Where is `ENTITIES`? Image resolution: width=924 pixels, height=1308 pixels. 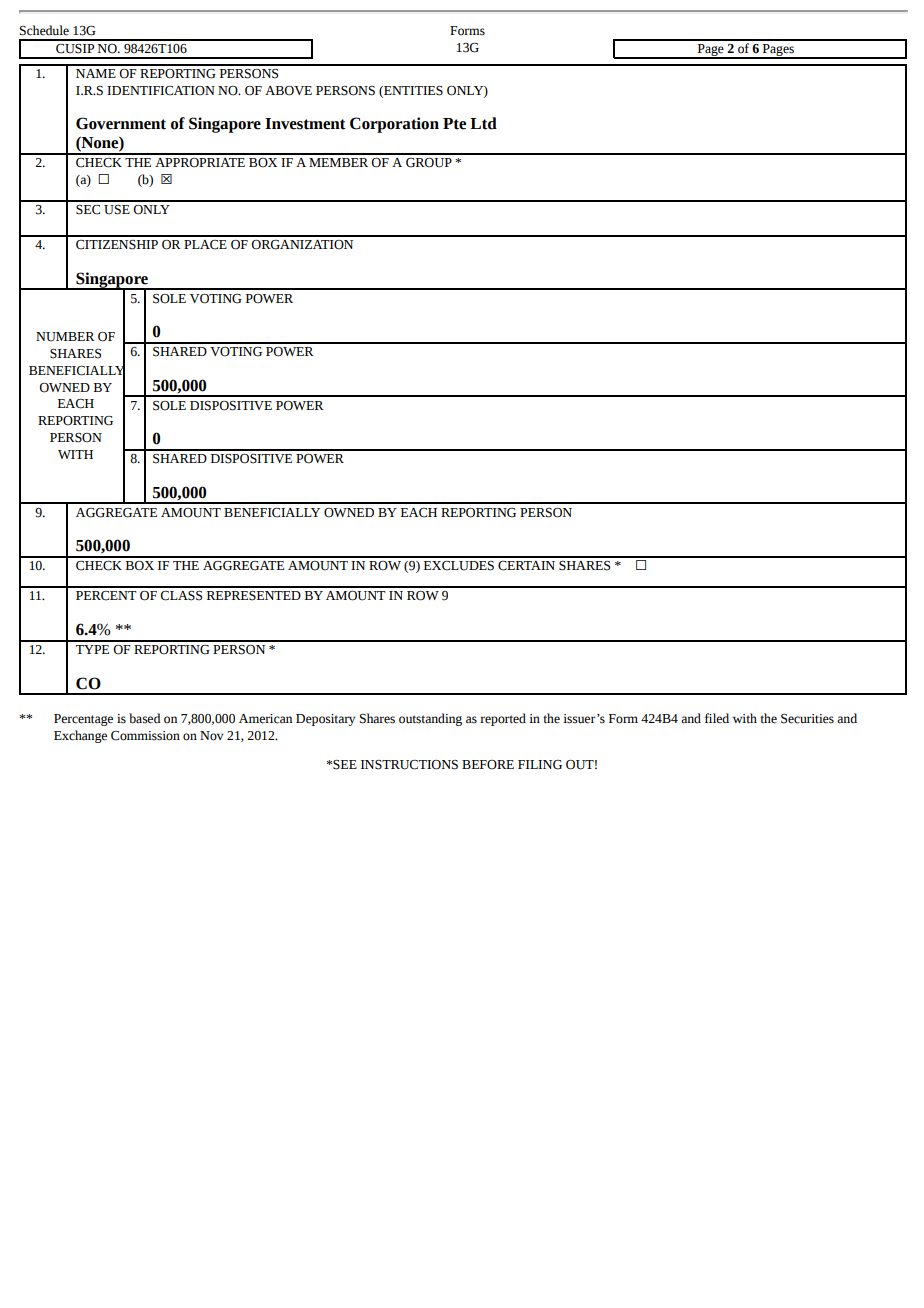
ENTITIES is located at coordinates (412, 91).
